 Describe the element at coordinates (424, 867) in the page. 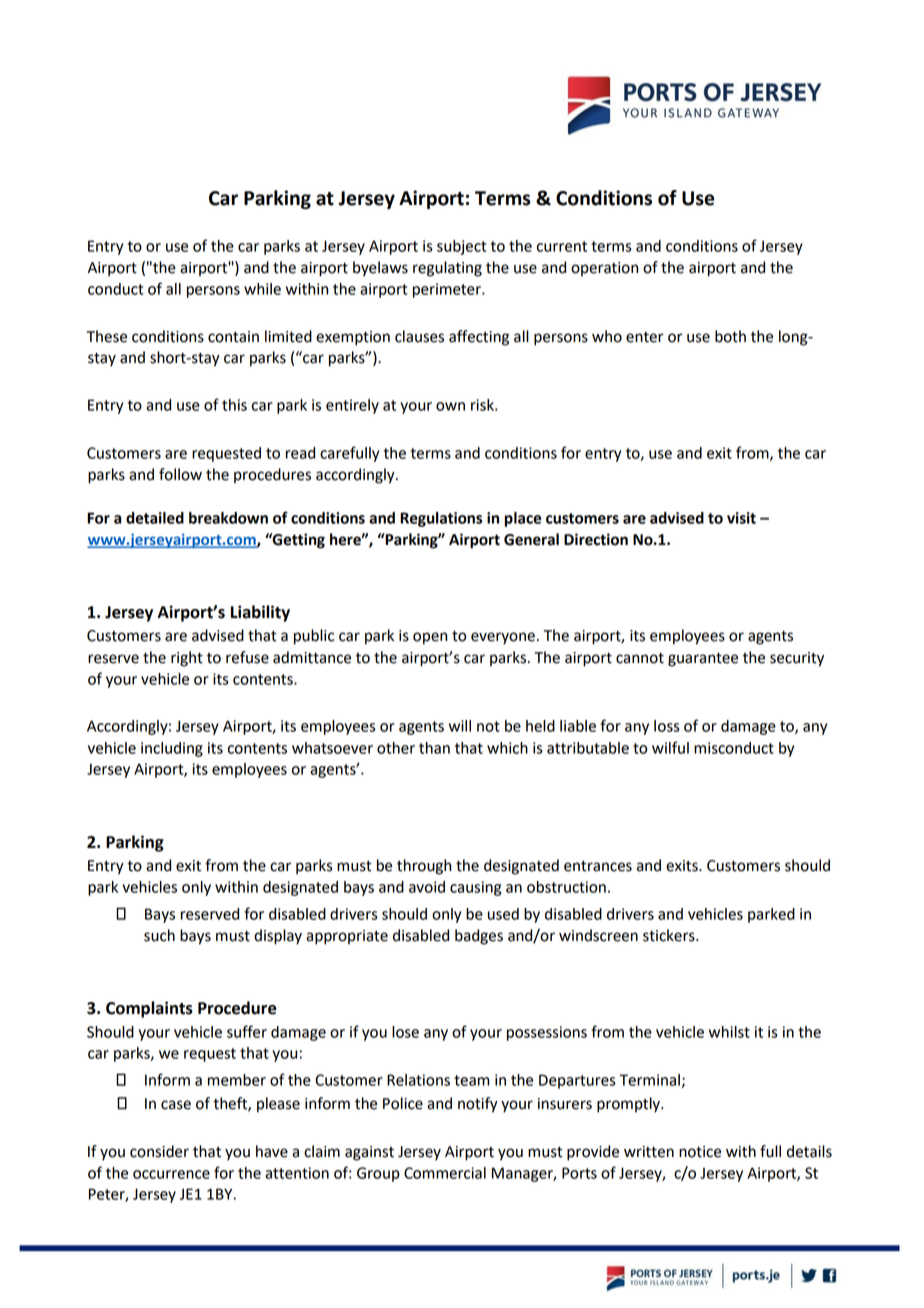

I see `through` at that location.
